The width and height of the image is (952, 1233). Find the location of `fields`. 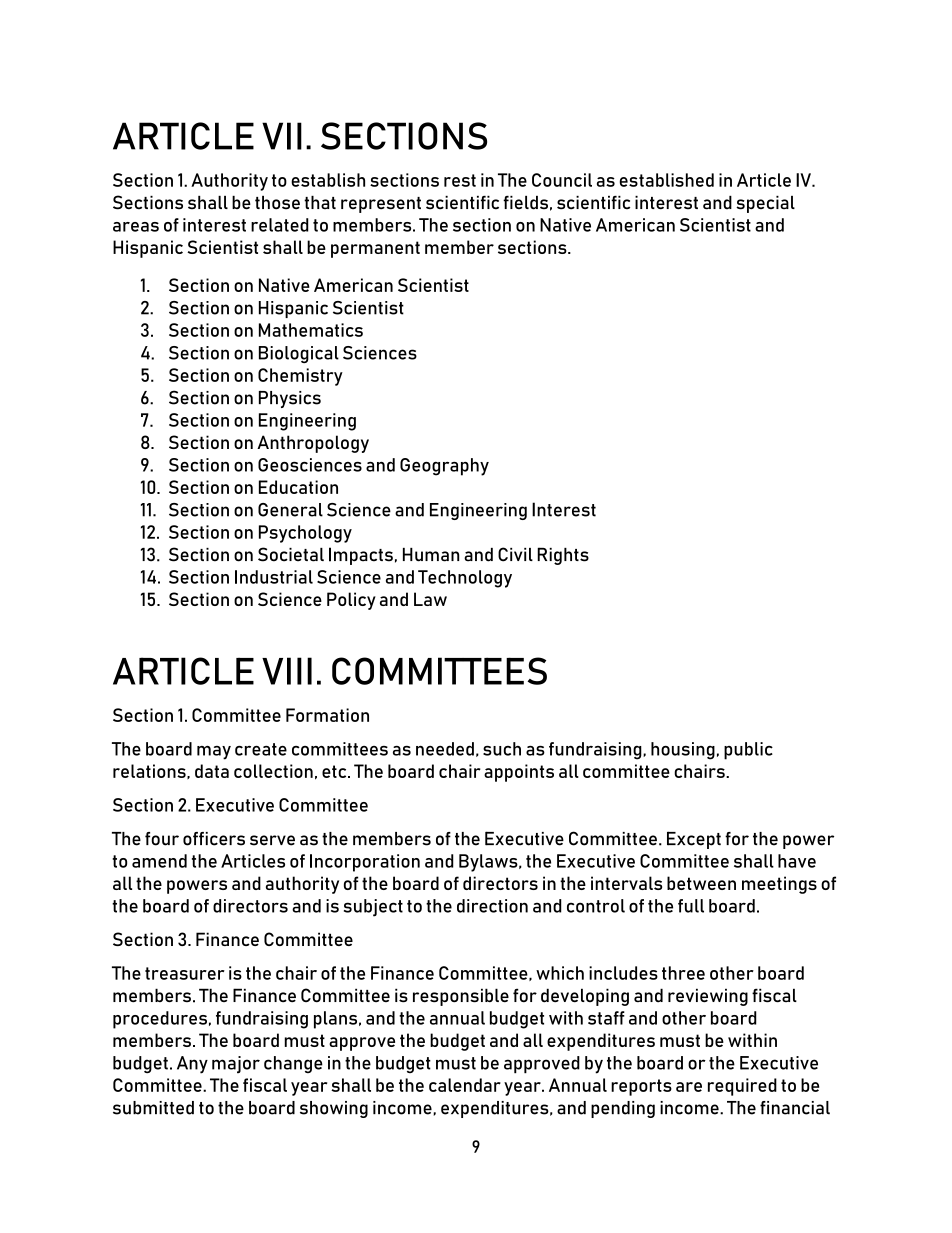

fields is located at coordinates (525, 203).
